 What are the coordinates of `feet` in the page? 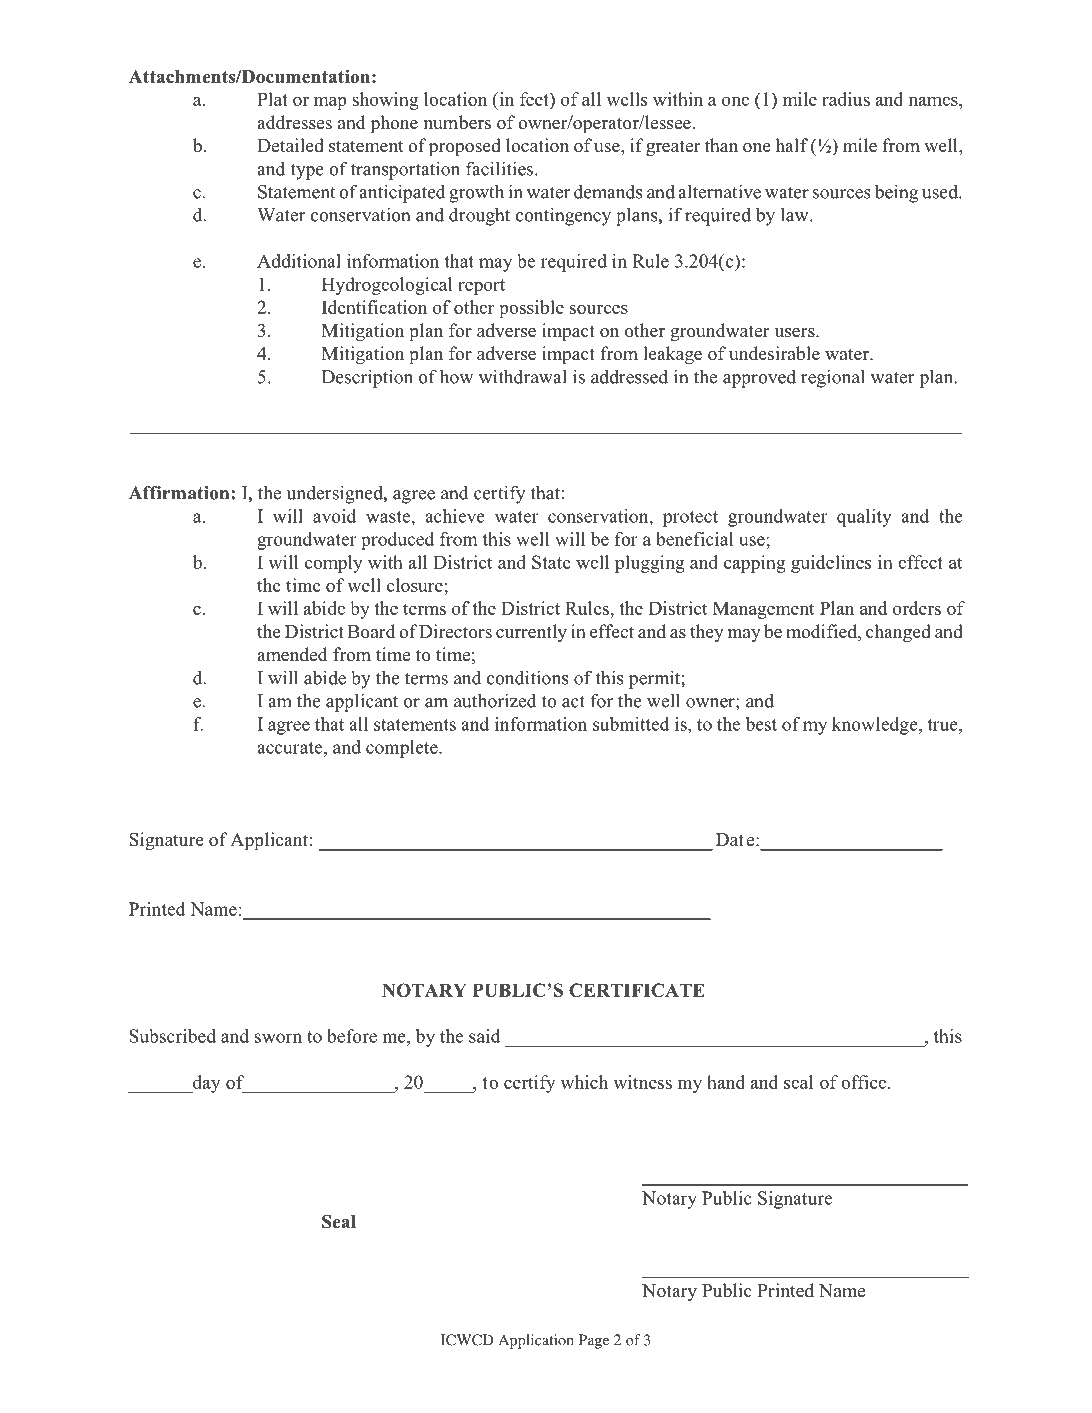 It's located at (535, 99).
